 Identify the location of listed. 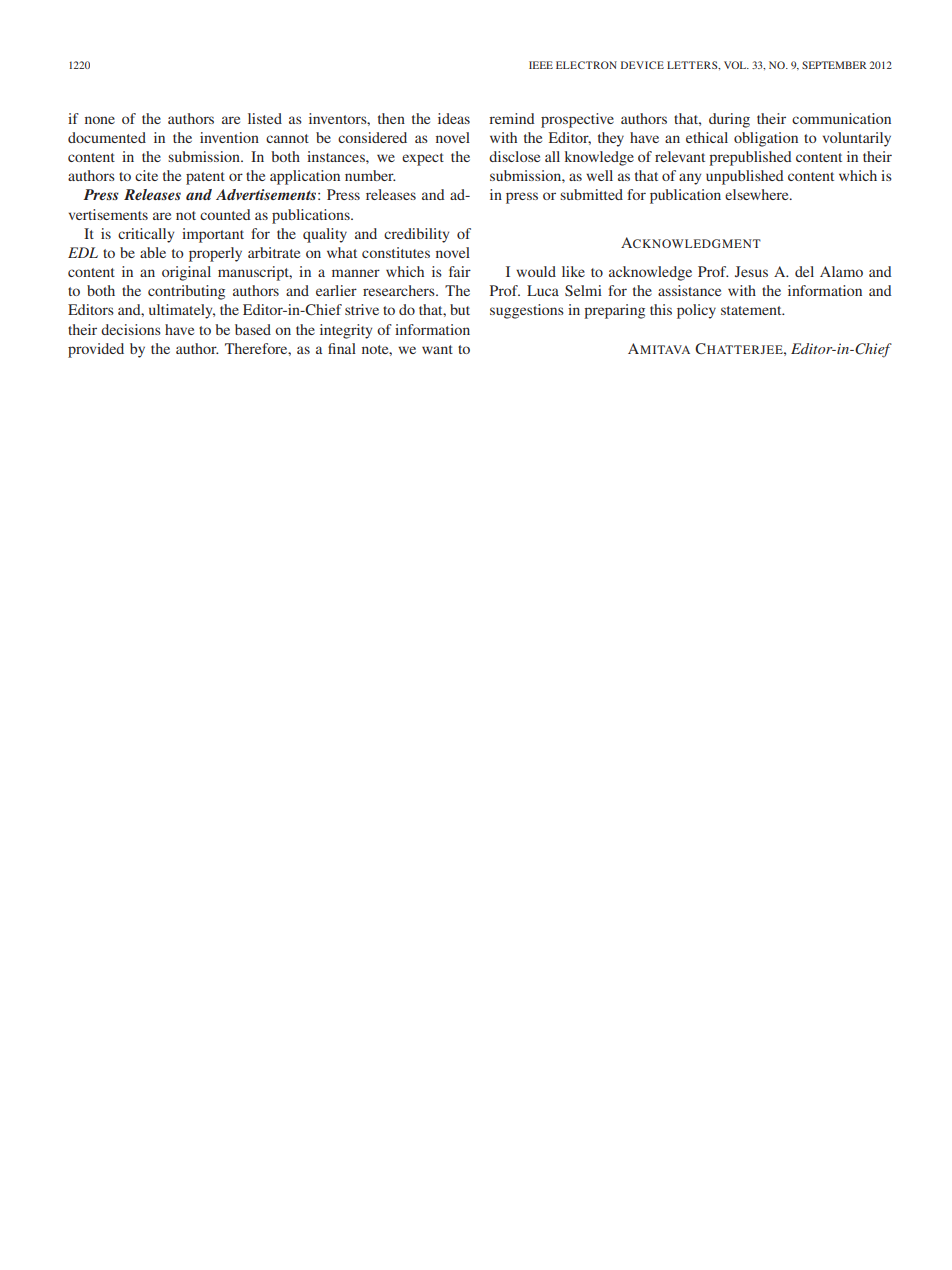
(265, 118).
